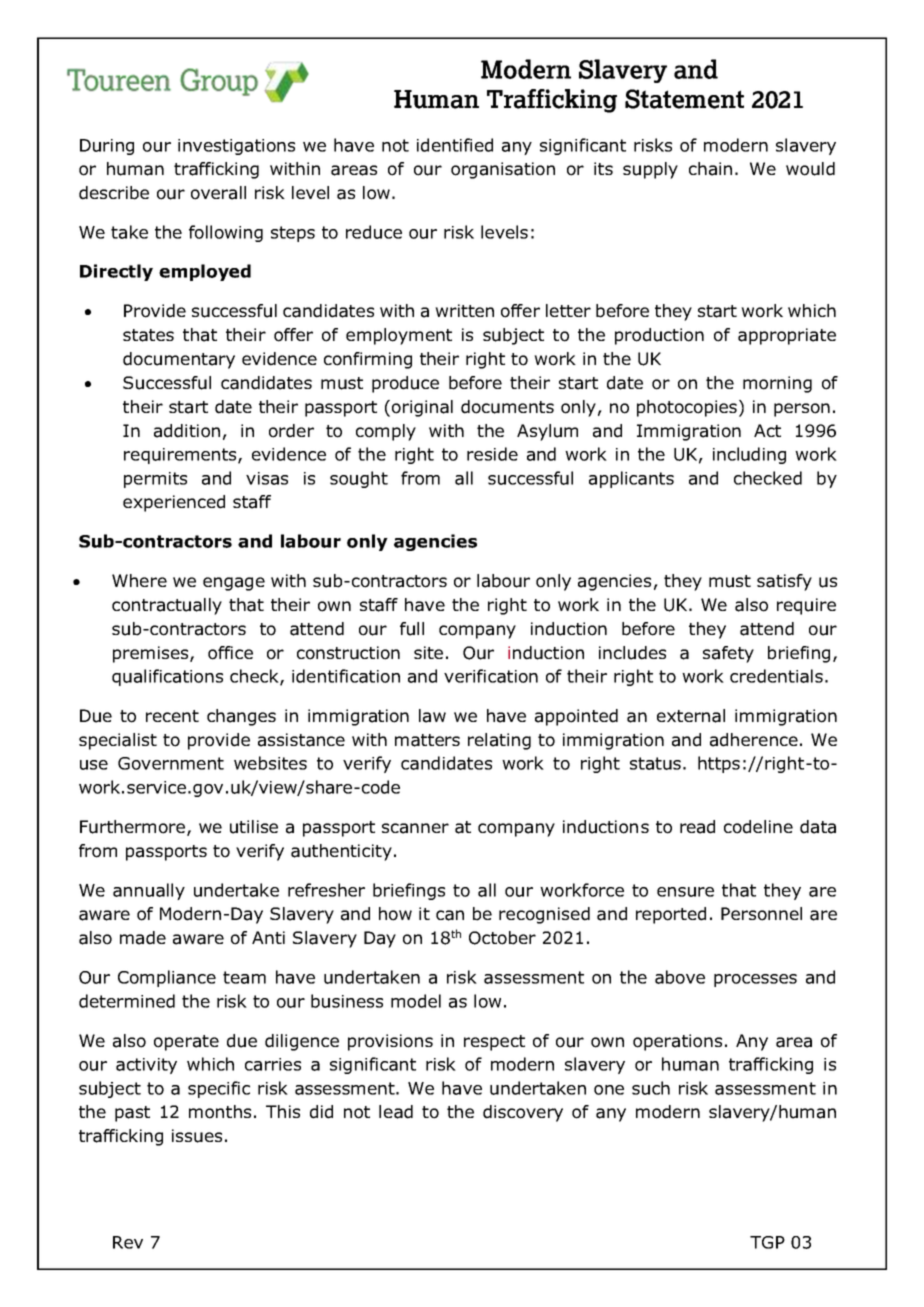 The image size is (924, 1307). I want to click on lead, so click(396, 1112).
